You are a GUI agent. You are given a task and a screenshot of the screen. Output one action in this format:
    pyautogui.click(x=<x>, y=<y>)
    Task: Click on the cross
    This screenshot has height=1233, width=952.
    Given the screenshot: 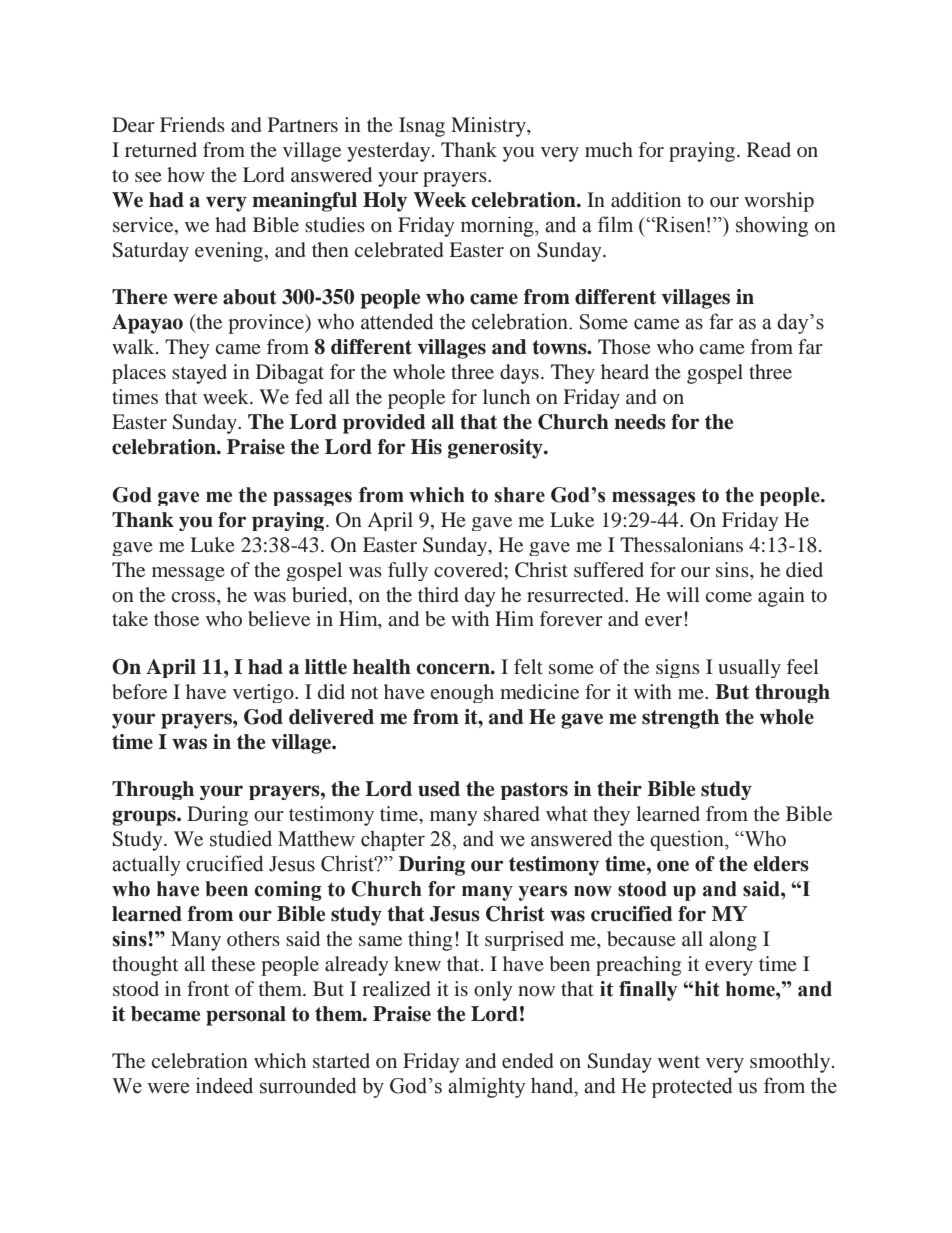 What is the action you would take?
    pyautogui.click(x=195, y=597)
